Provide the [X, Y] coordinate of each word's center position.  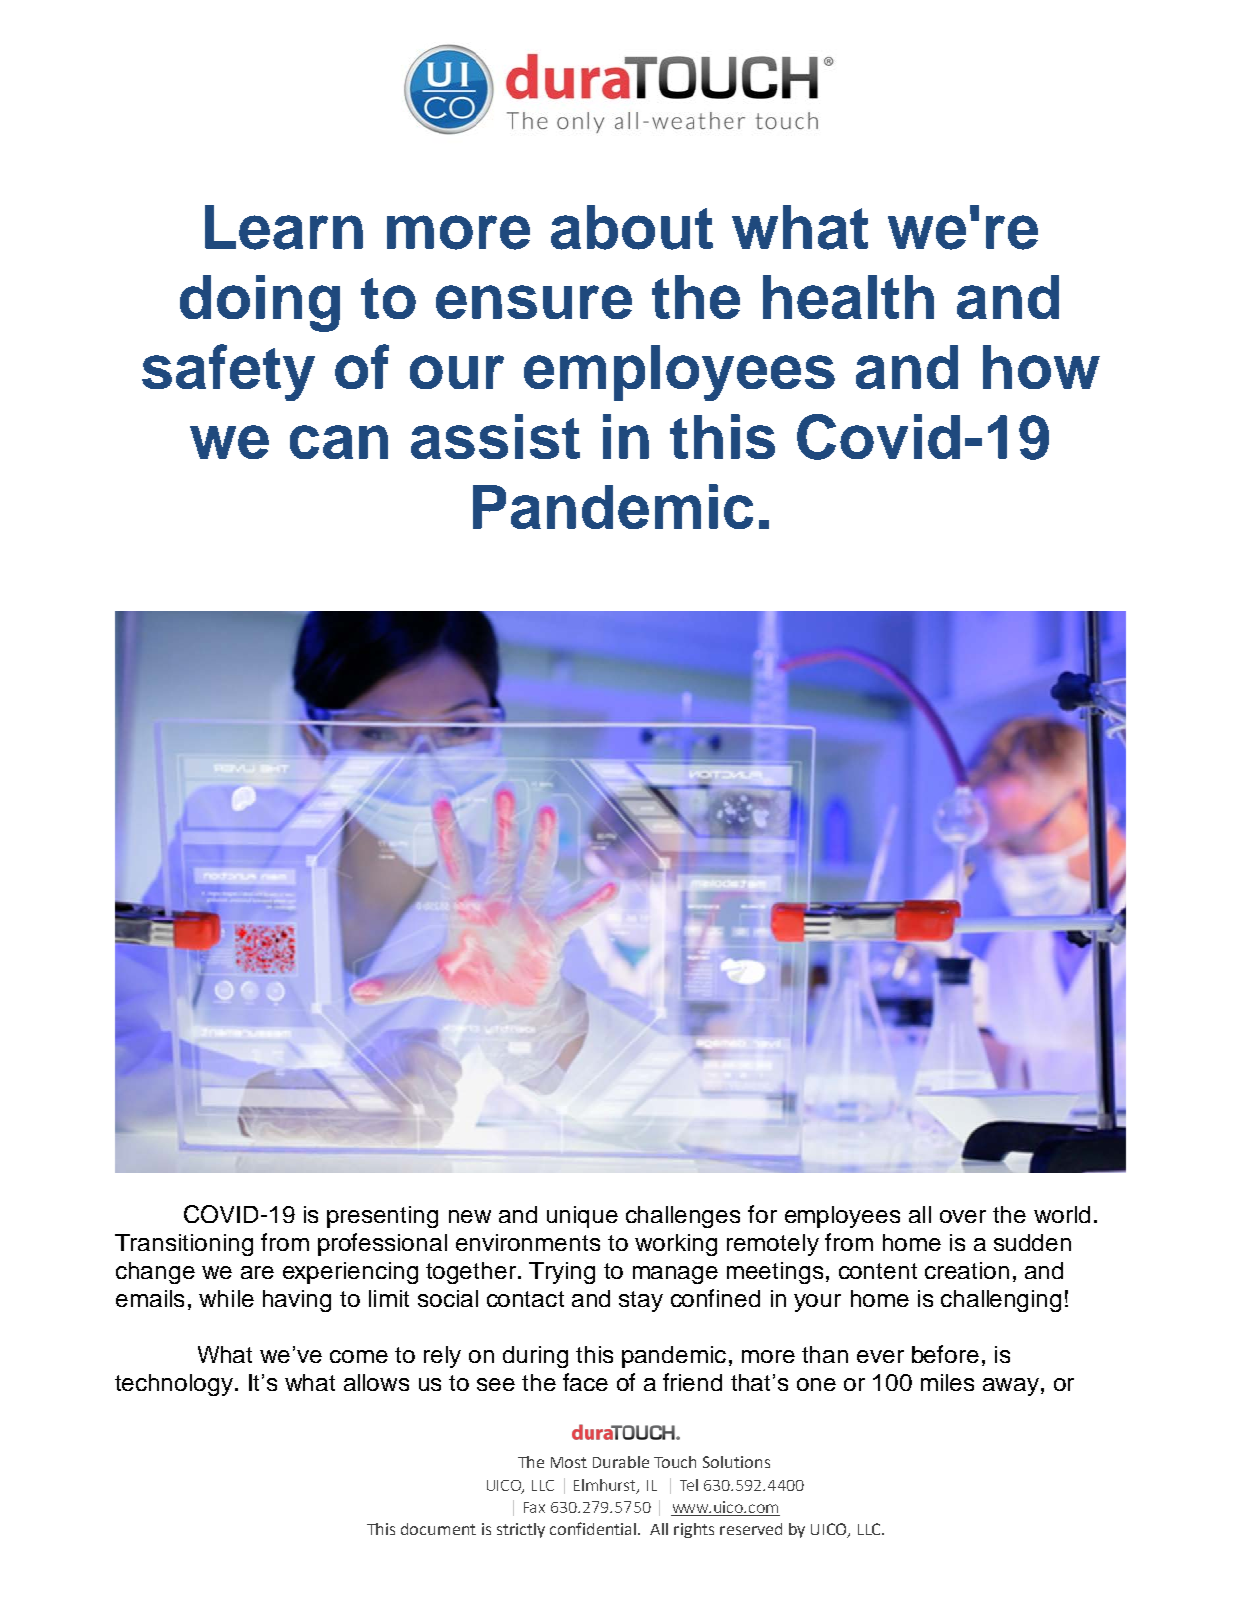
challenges [683, 1217]
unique [582, 1217]
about [632, 227]
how [1041, 367]
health [848, 297]
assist [495, 436]
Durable [621, 1462]
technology [174, 1385]
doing [260, 303]
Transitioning [184, 1245]
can [339, 442]
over [963, 1216]
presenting [382, 1217]
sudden [1032, 1242]
